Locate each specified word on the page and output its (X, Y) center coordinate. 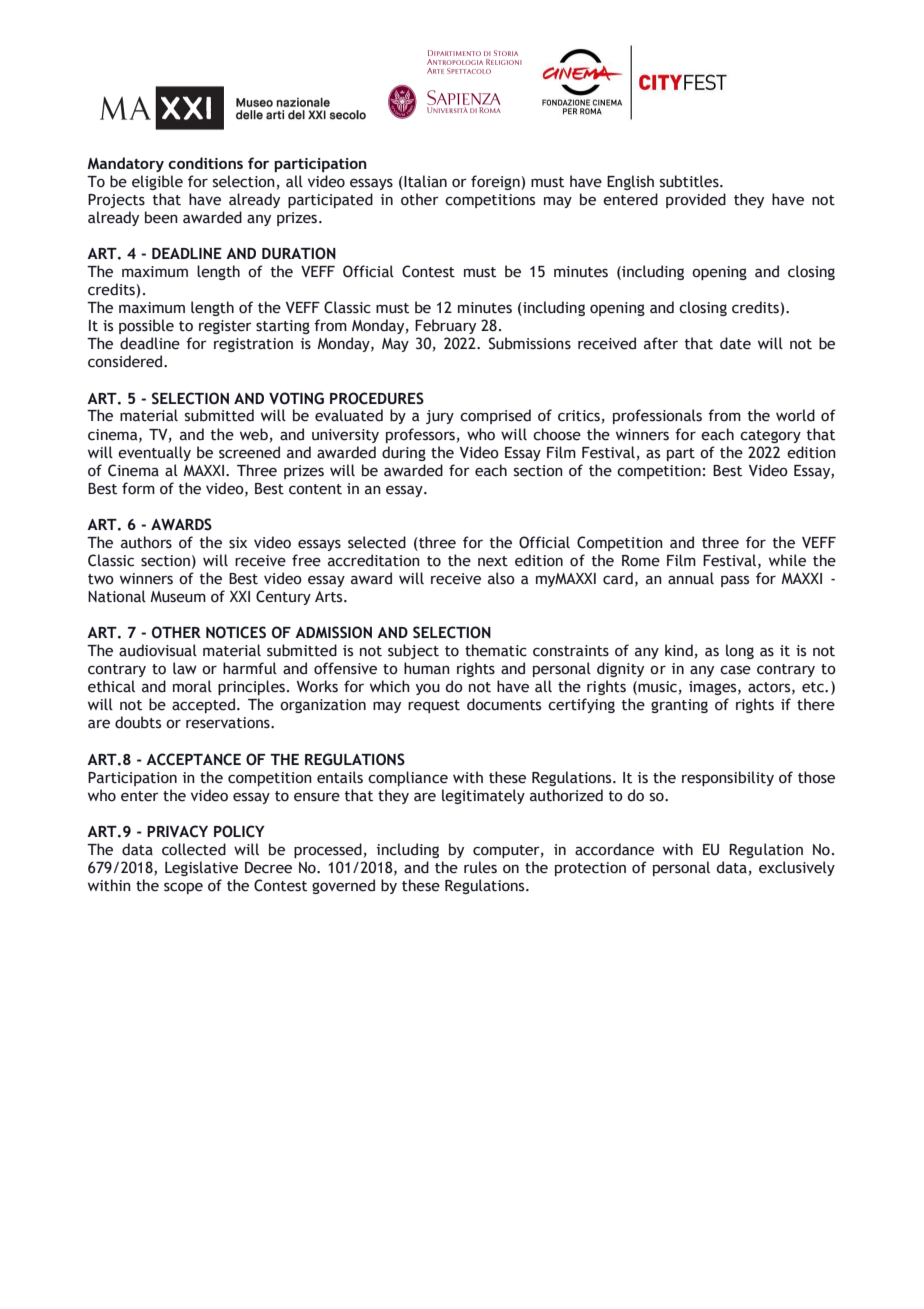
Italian (424, 182)
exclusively (797, 868)
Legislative (201, 868)
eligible (157, 182)
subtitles (690, 181)
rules (480, 867)
